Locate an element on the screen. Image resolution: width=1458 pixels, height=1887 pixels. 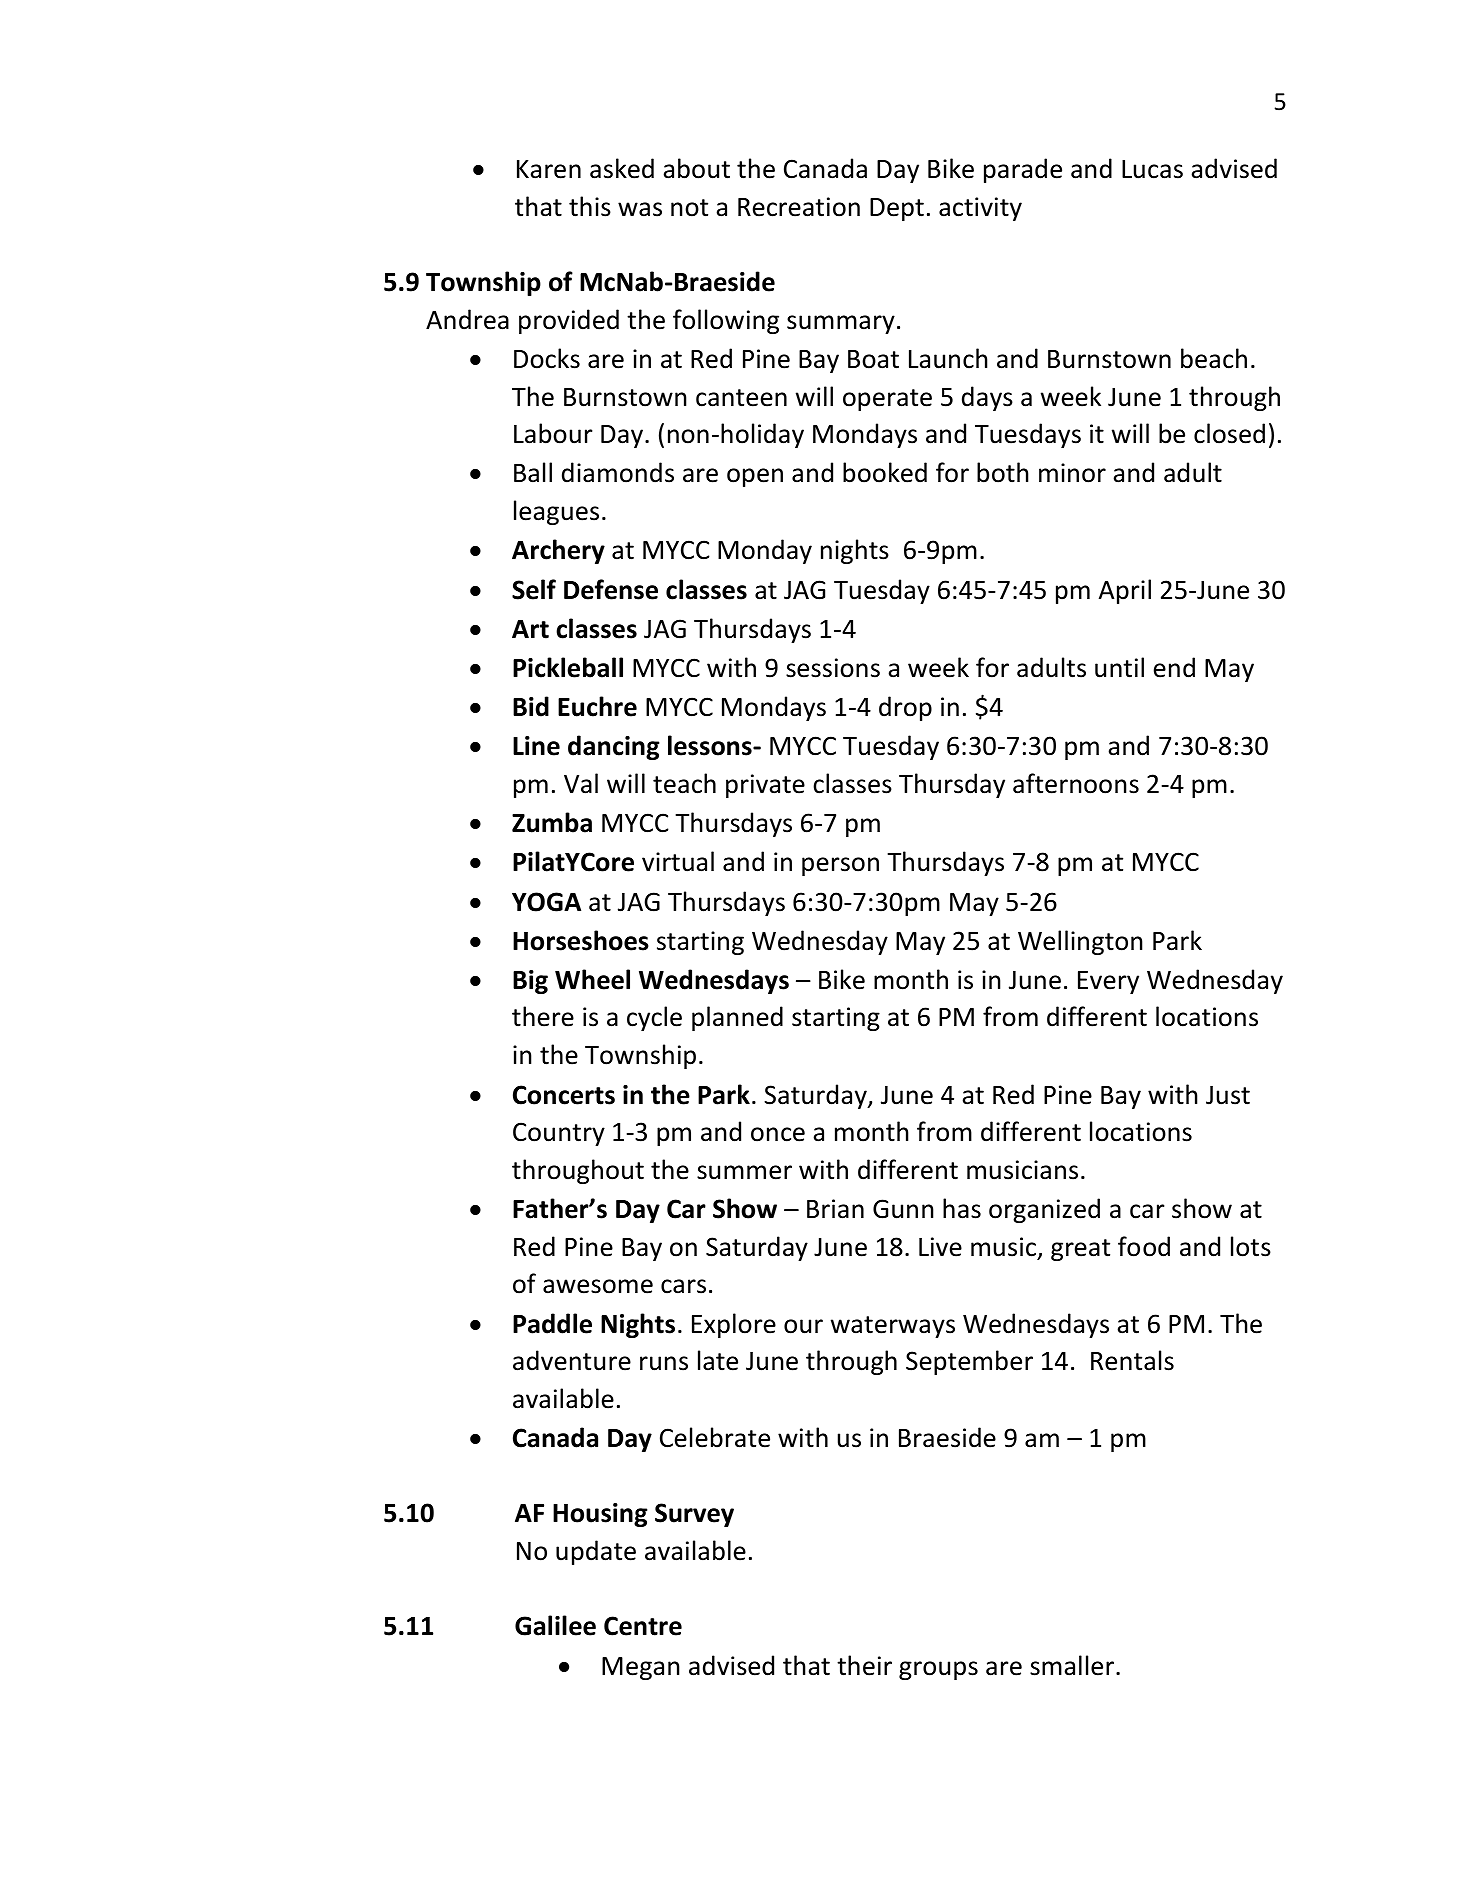
YOGA is located at coordinates (546, 902).
